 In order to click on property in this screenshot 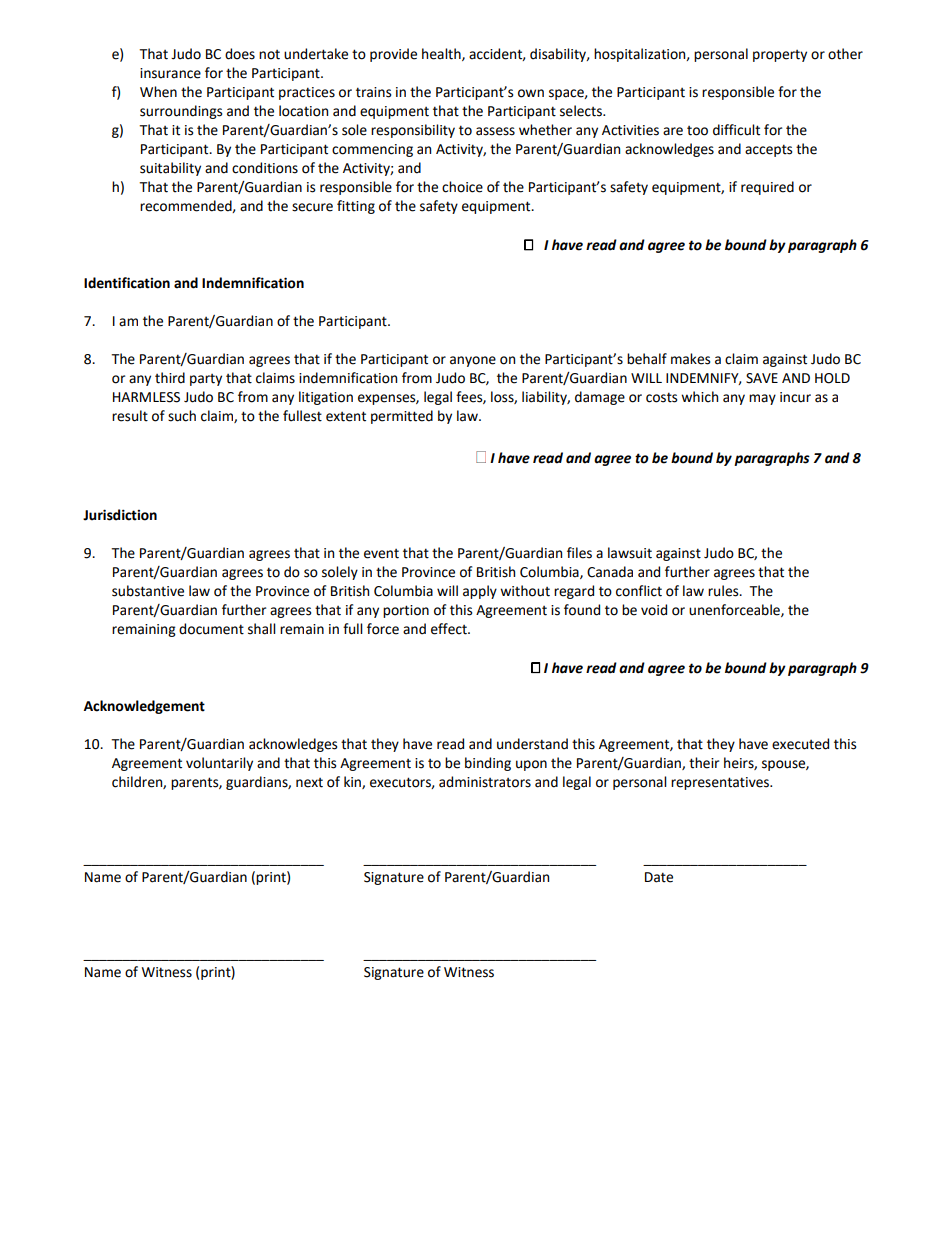, I will do `click(780, 56)`.
